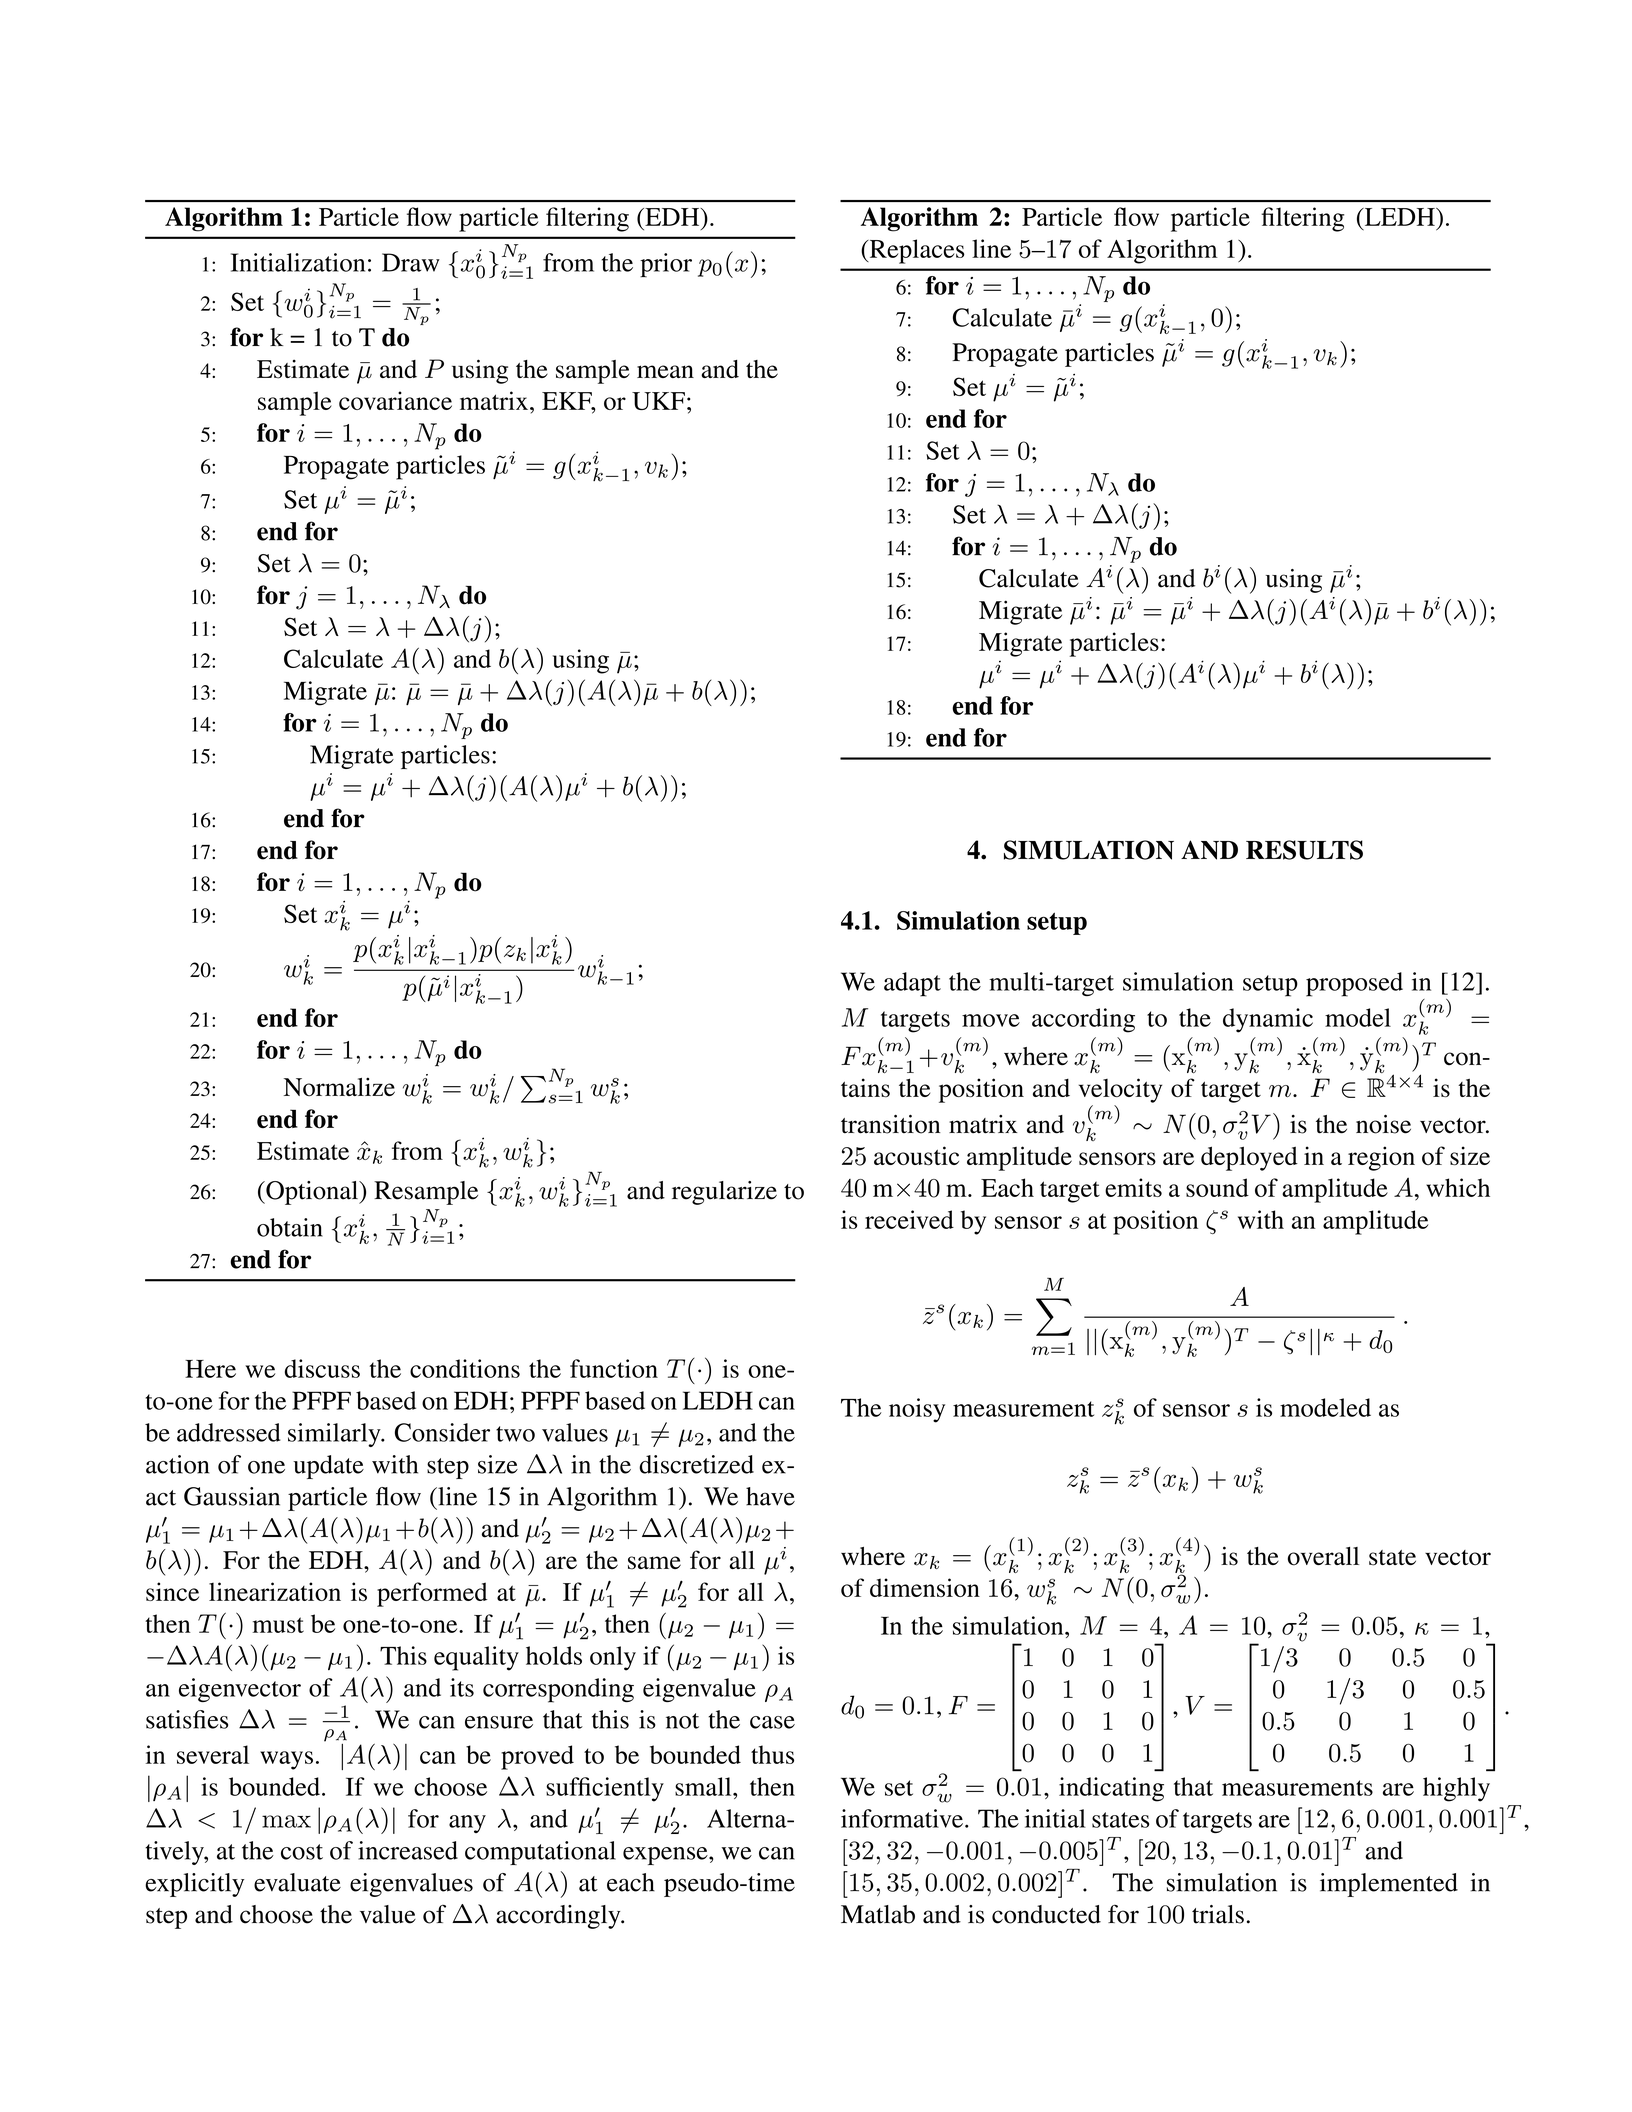 This screenshot has height=2112, width=1632. What do you see at coordinates (878, 1914) in the screenshot?
I see `Matlab` at bounding box center [878, 1914].
